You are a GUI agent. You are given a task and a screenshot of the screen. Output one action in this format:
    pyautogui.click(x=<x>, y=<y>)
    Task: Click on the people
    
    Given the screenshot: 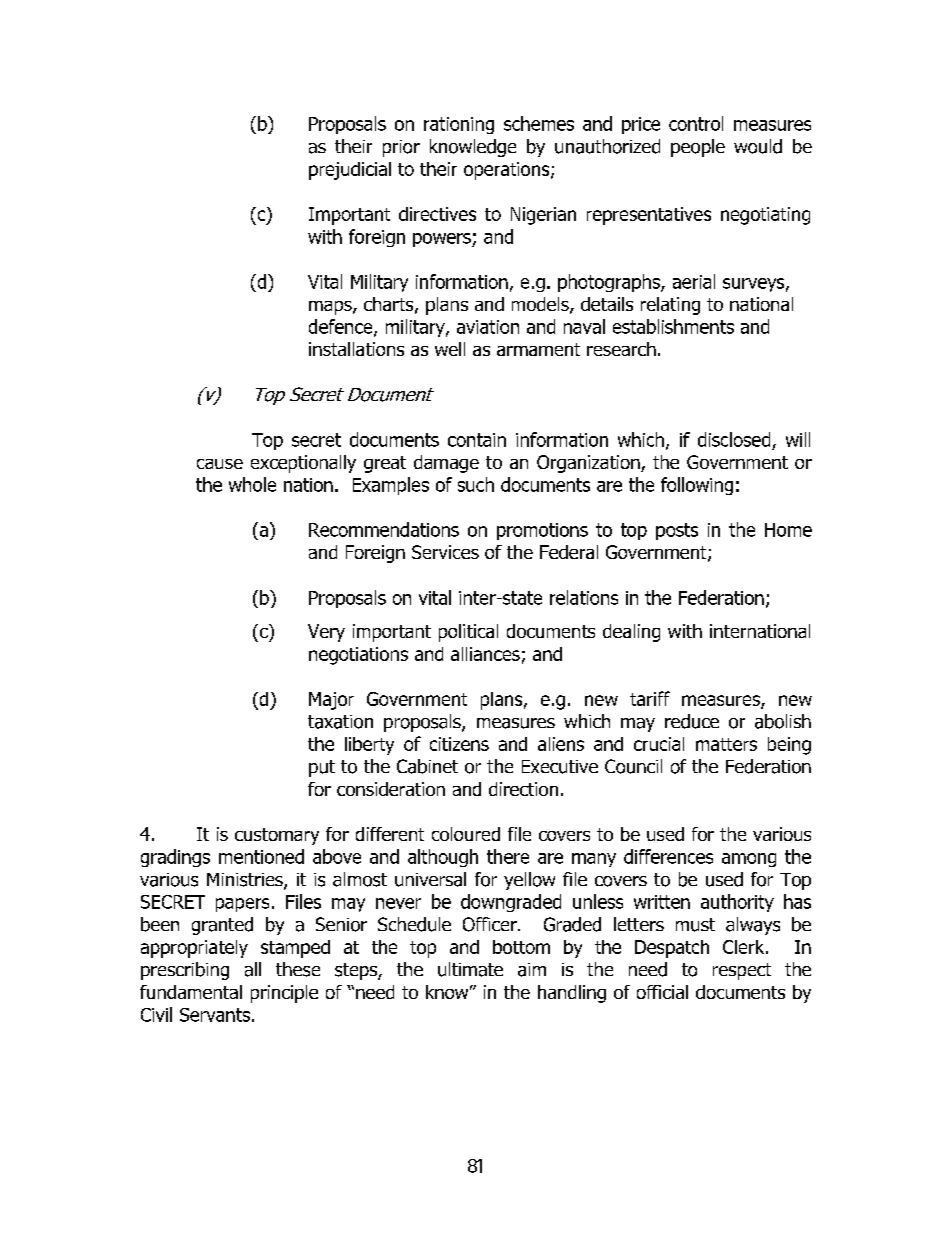 What is the action you would take?
    pyautogui.click(x=698, y=148)
